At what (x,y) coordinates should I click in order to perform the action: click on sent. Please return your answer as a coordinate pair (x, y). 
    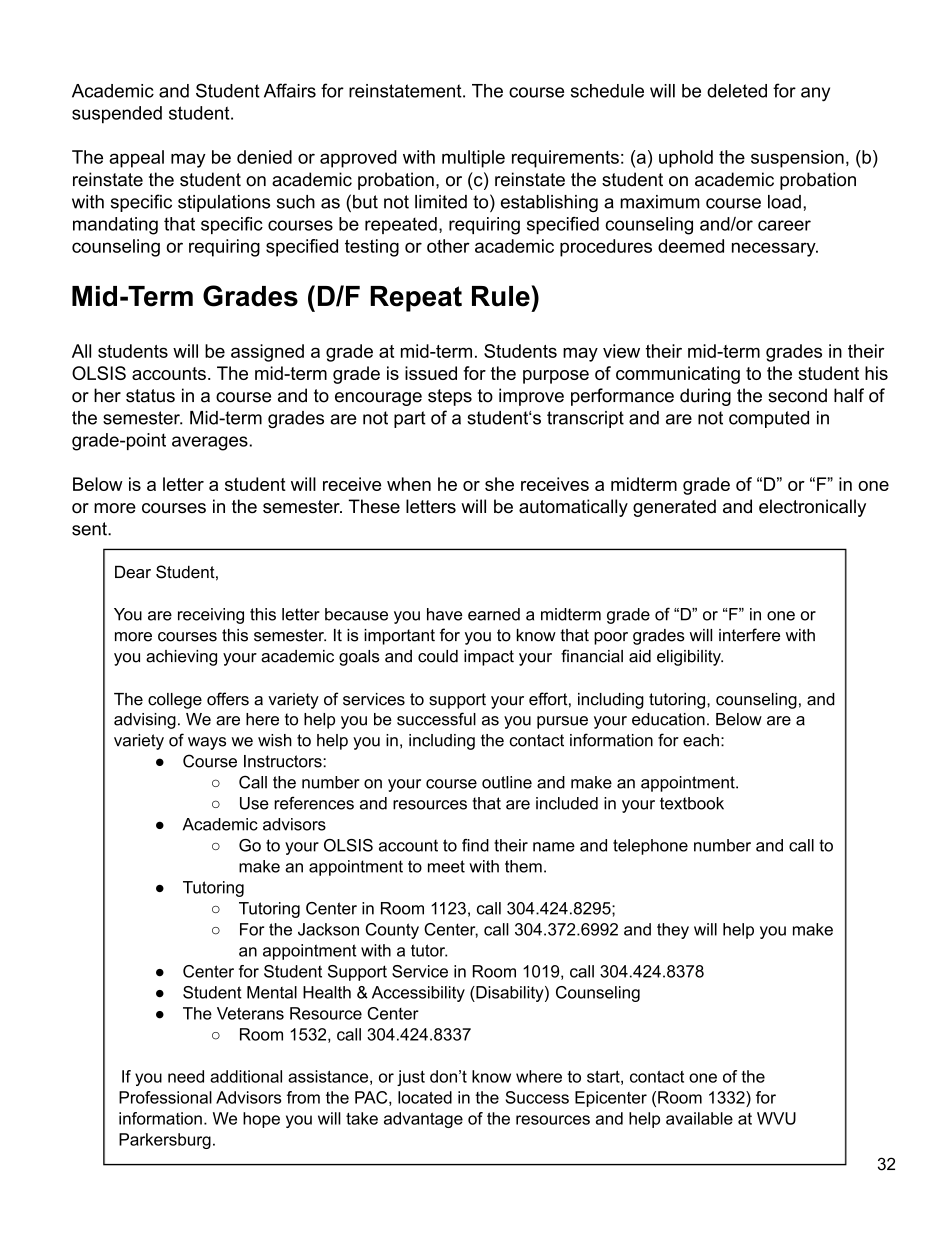
    Looking at the image, I should click on (90, 529).
